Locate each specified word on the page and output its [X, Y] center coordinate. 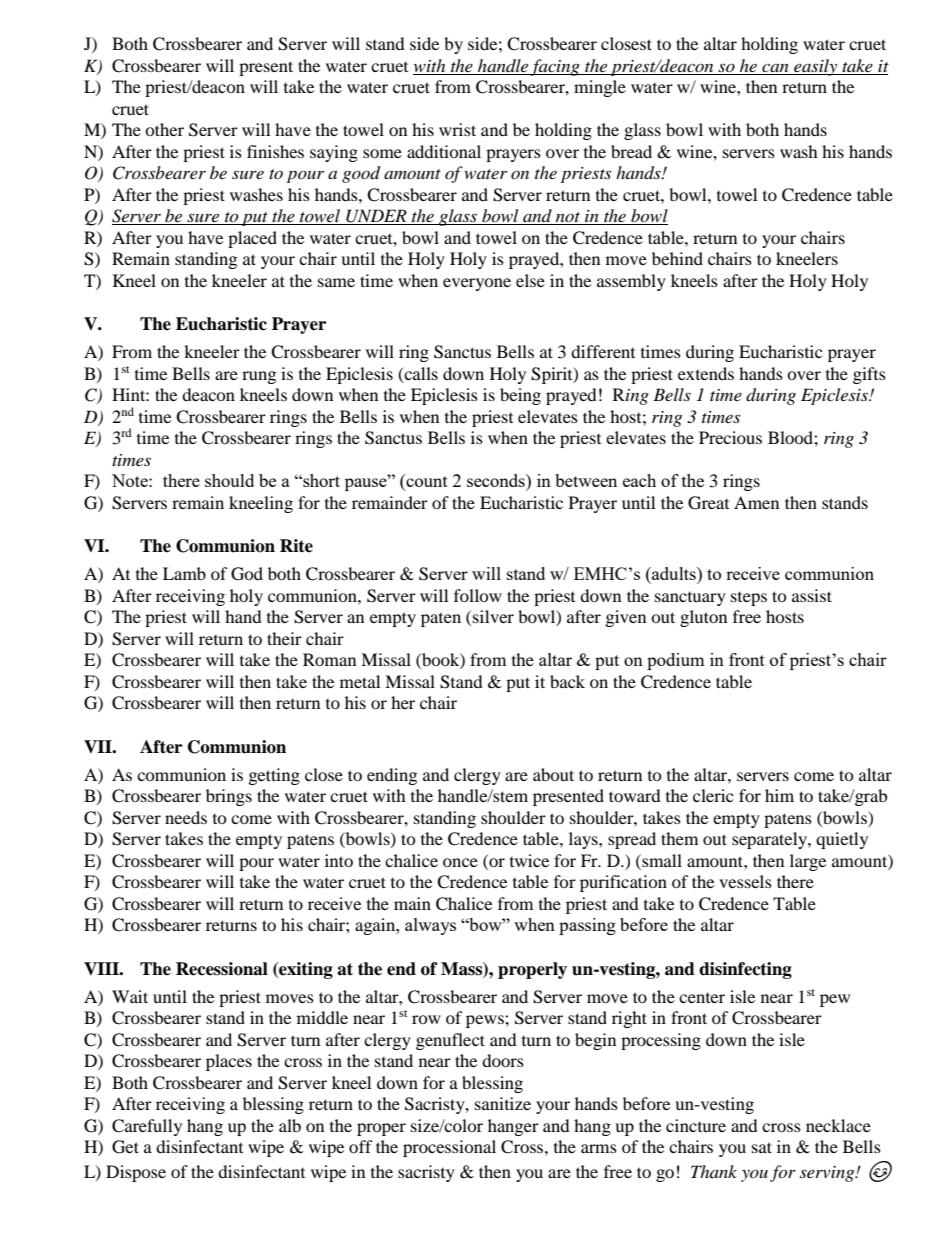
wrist [457, 129]
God [247, 574]
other [164, 129]
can [775, 69]
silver [493, 616]
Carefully [147, 1127]
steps [749, 599]
